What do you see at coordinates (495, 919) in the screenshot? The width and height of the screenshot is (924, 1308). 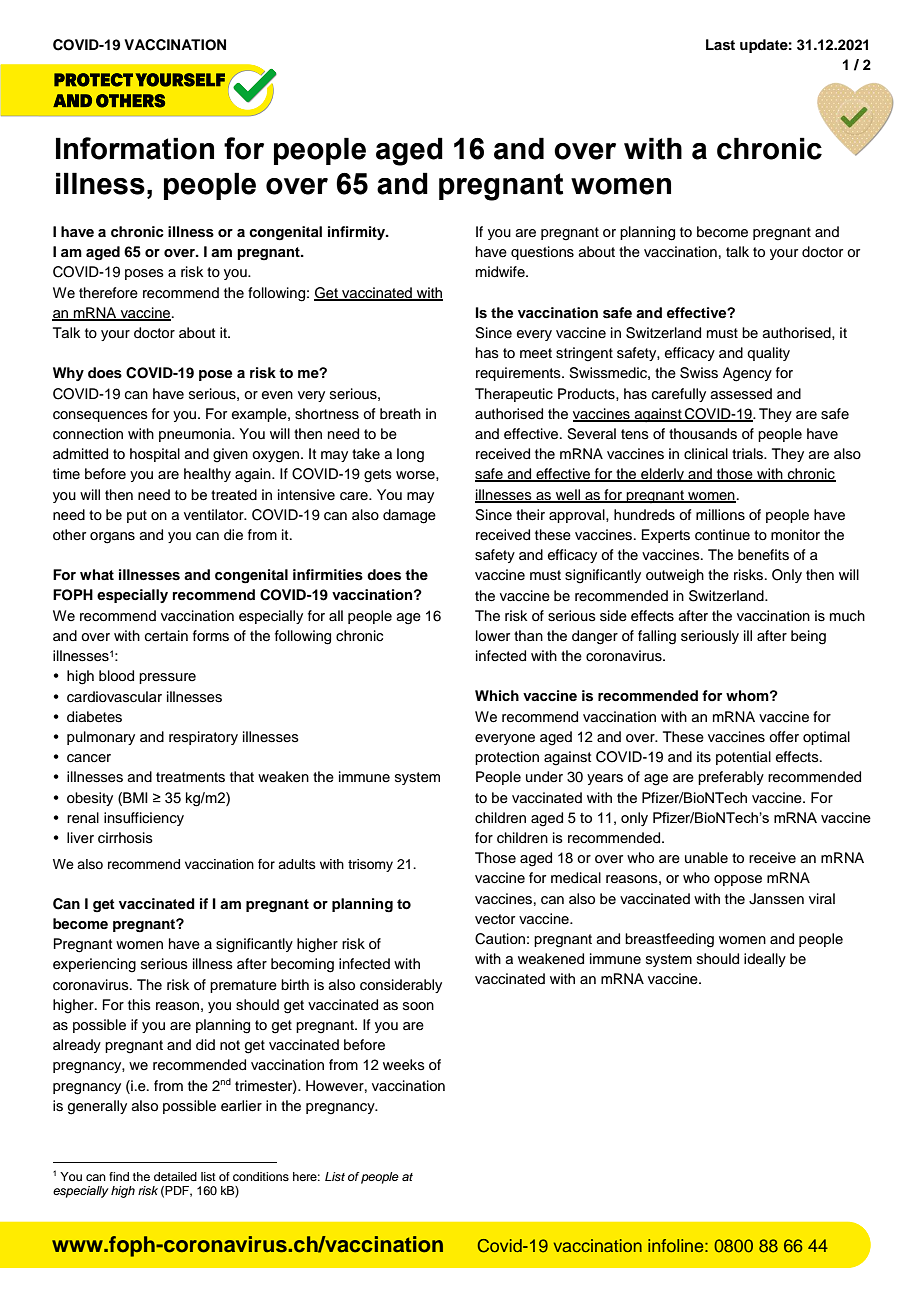 I see `vector` at bounding box center [495, 919].
